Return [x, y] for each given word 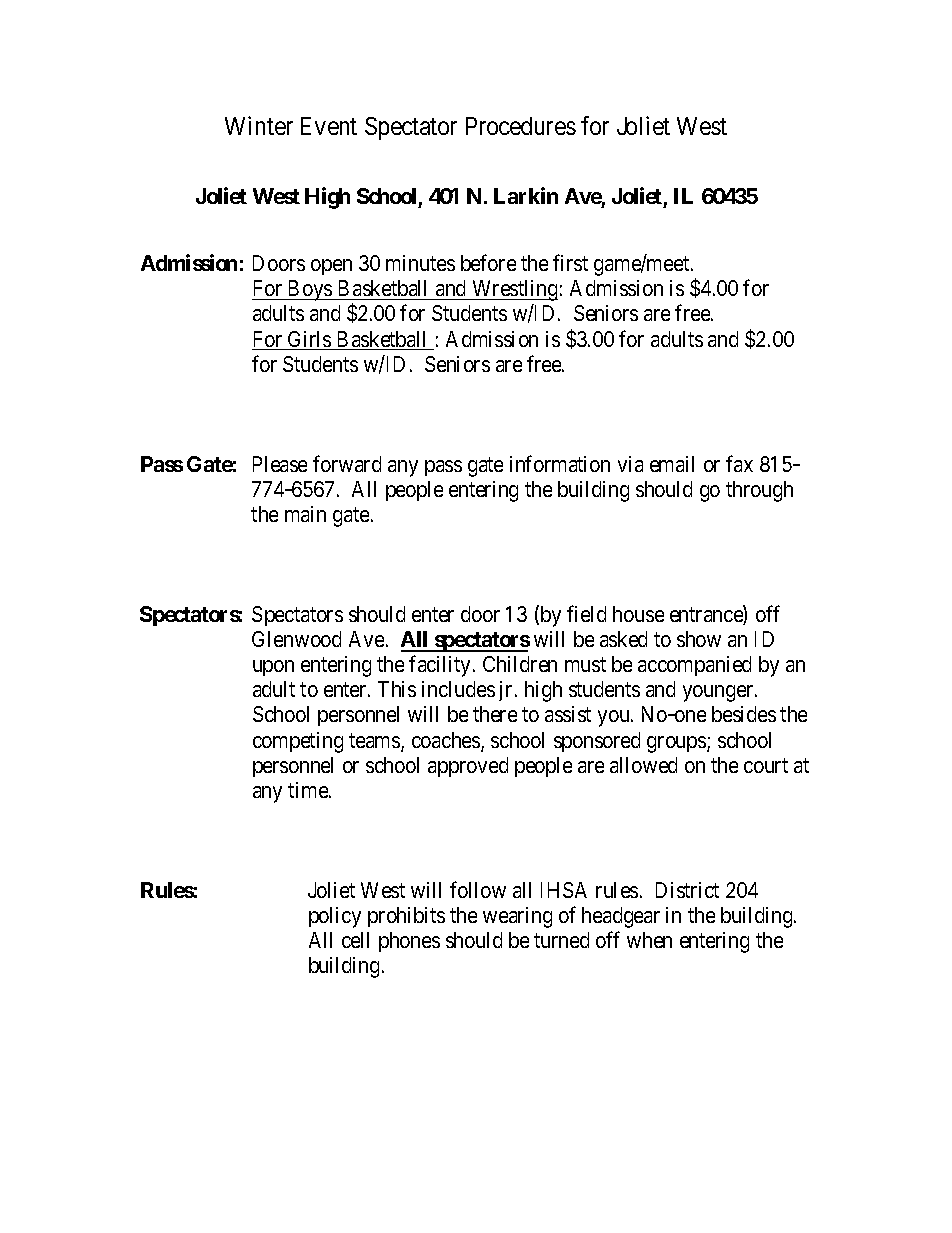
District [687, 890]
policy [335, 917]
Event [329, 126]
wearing [517, 917]
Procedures [521, 126]
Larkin [526, 195]
